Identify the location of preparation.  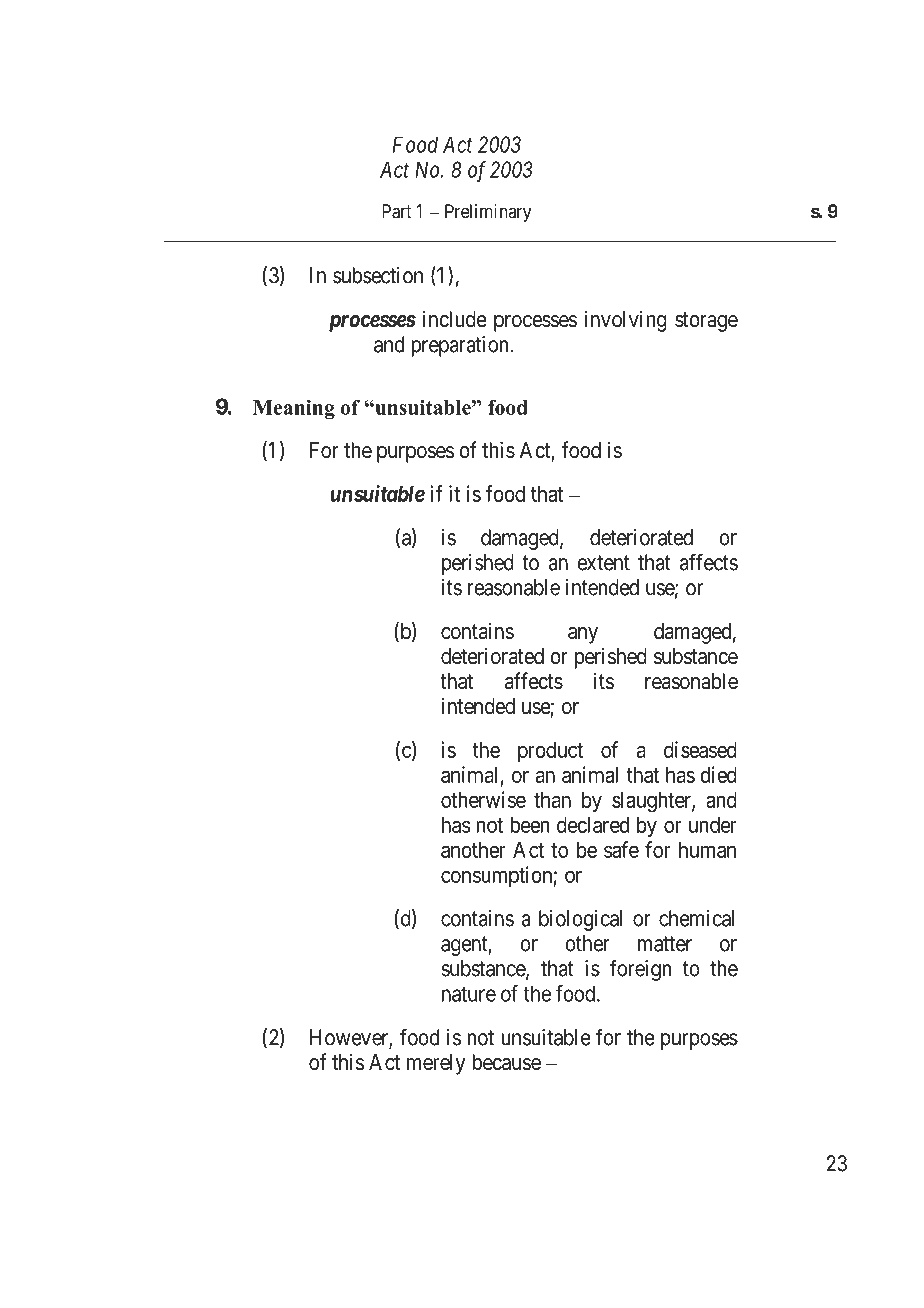
(459, 346).
